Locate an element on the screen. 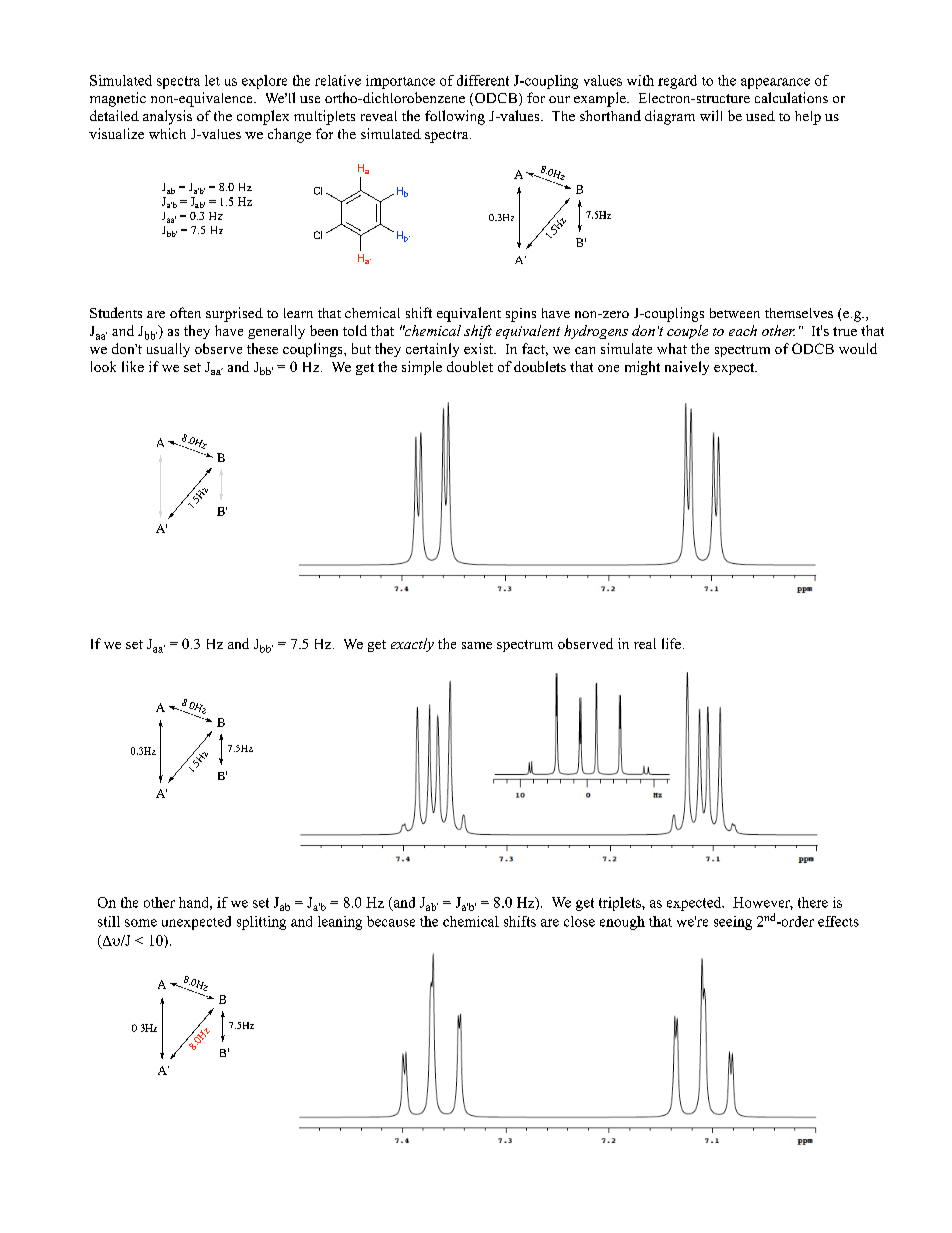 This screenshot has width=952, height=1233. analysis is located at coordinates (167, 117).
